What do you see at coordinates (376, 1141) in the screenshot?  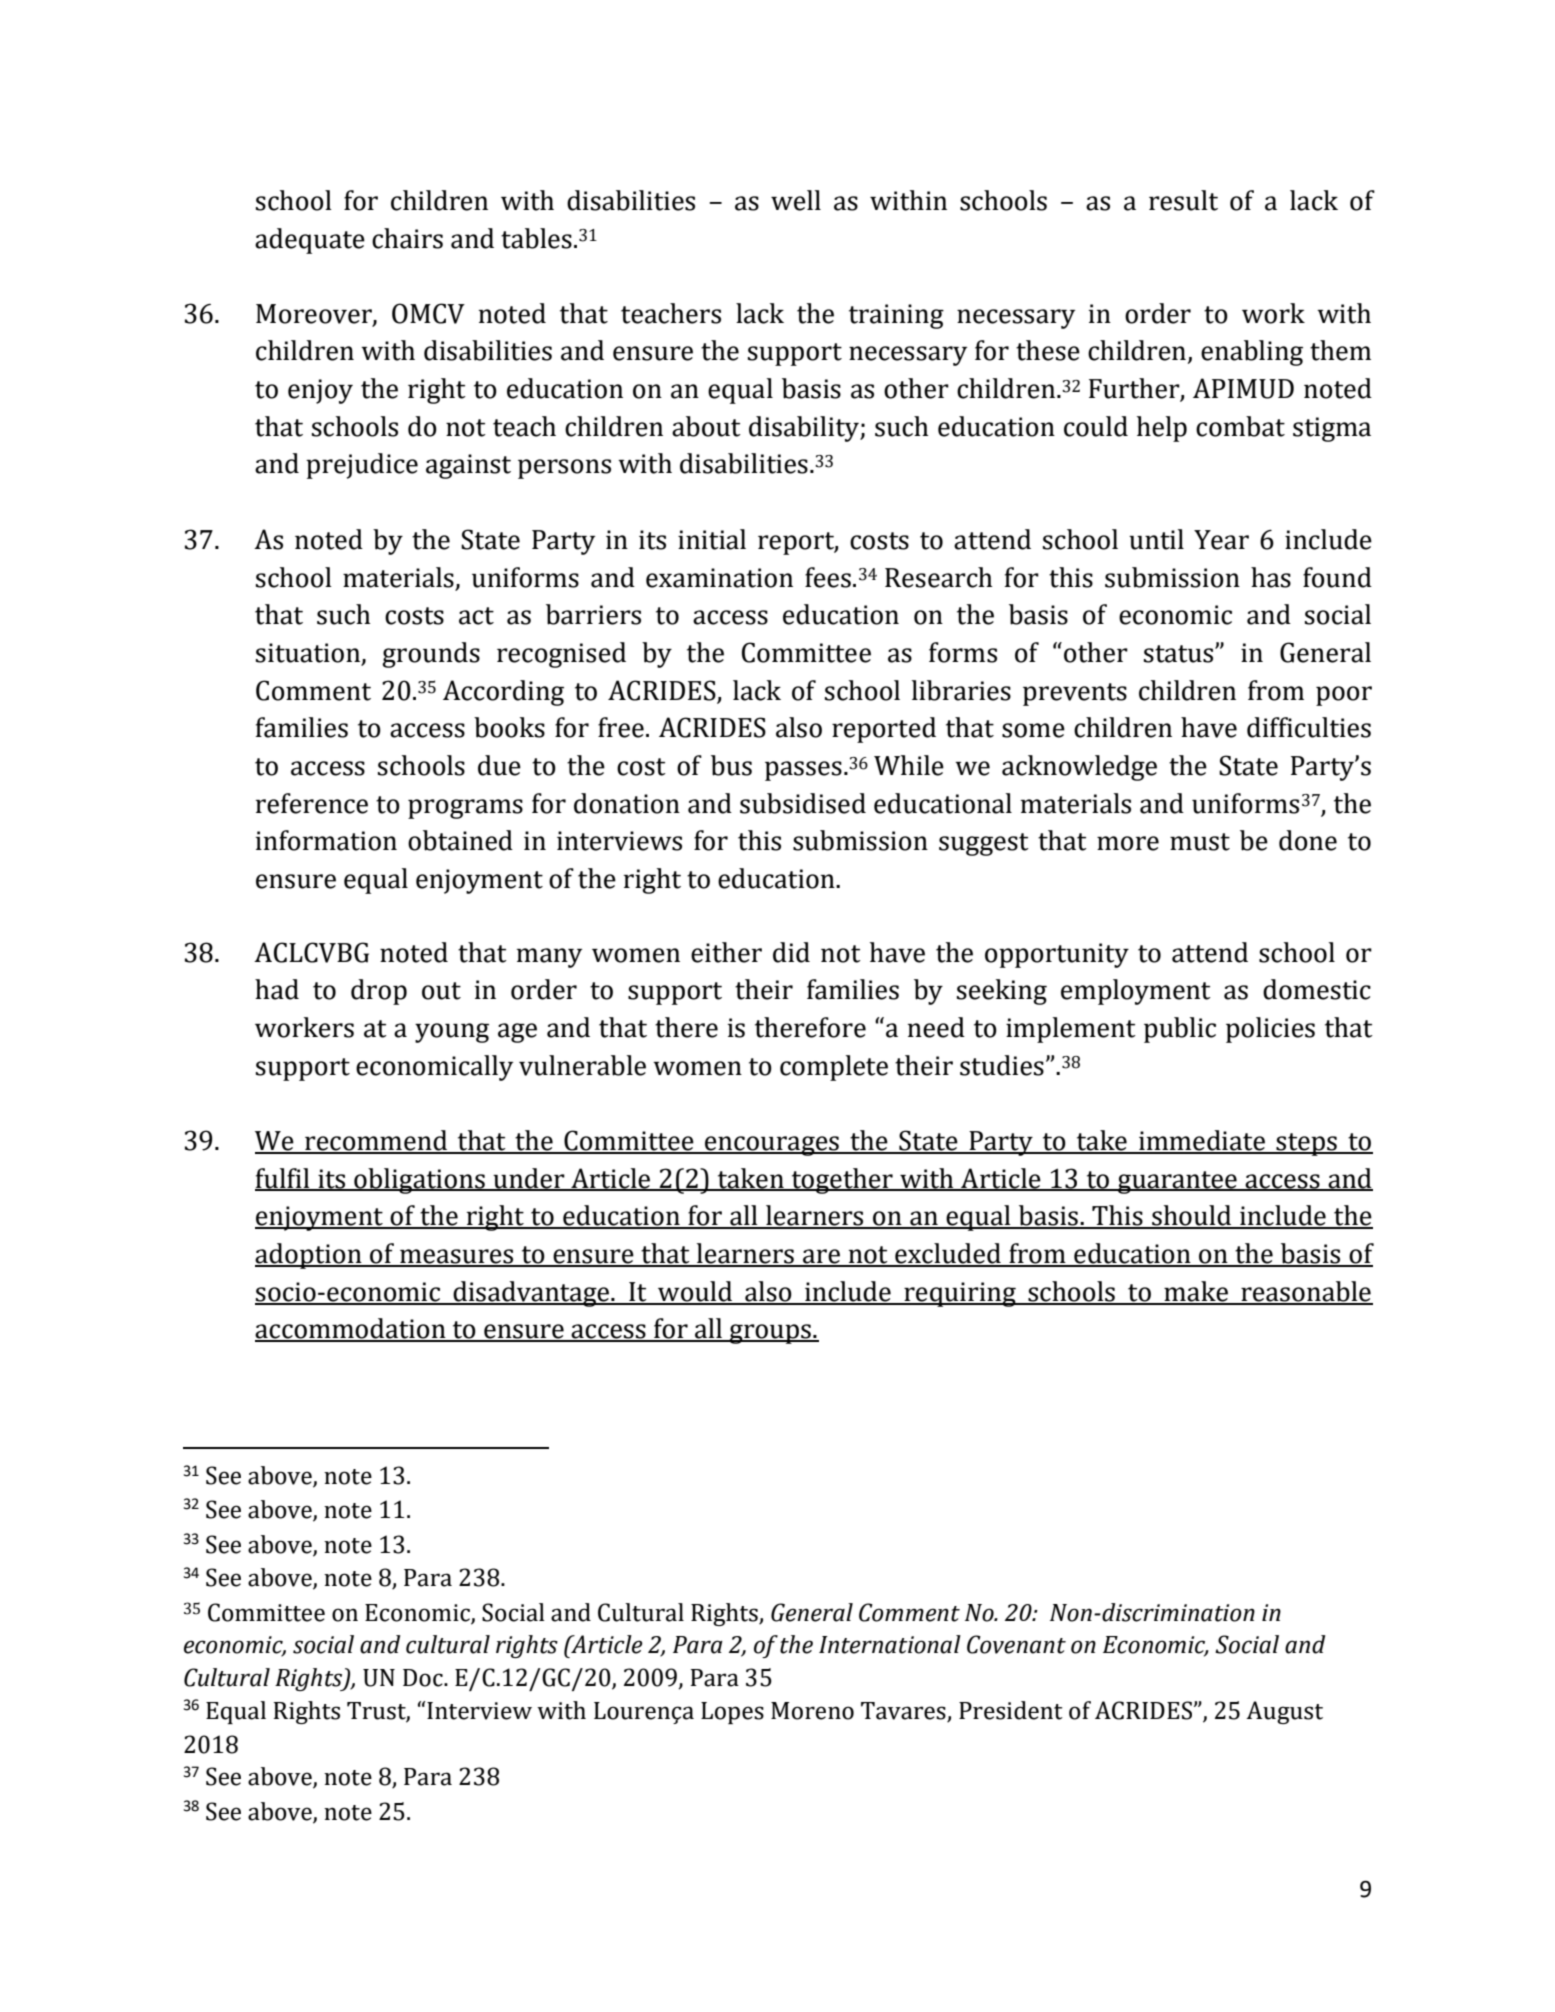 I see `recommend` at bounding box center [376, 1141].
